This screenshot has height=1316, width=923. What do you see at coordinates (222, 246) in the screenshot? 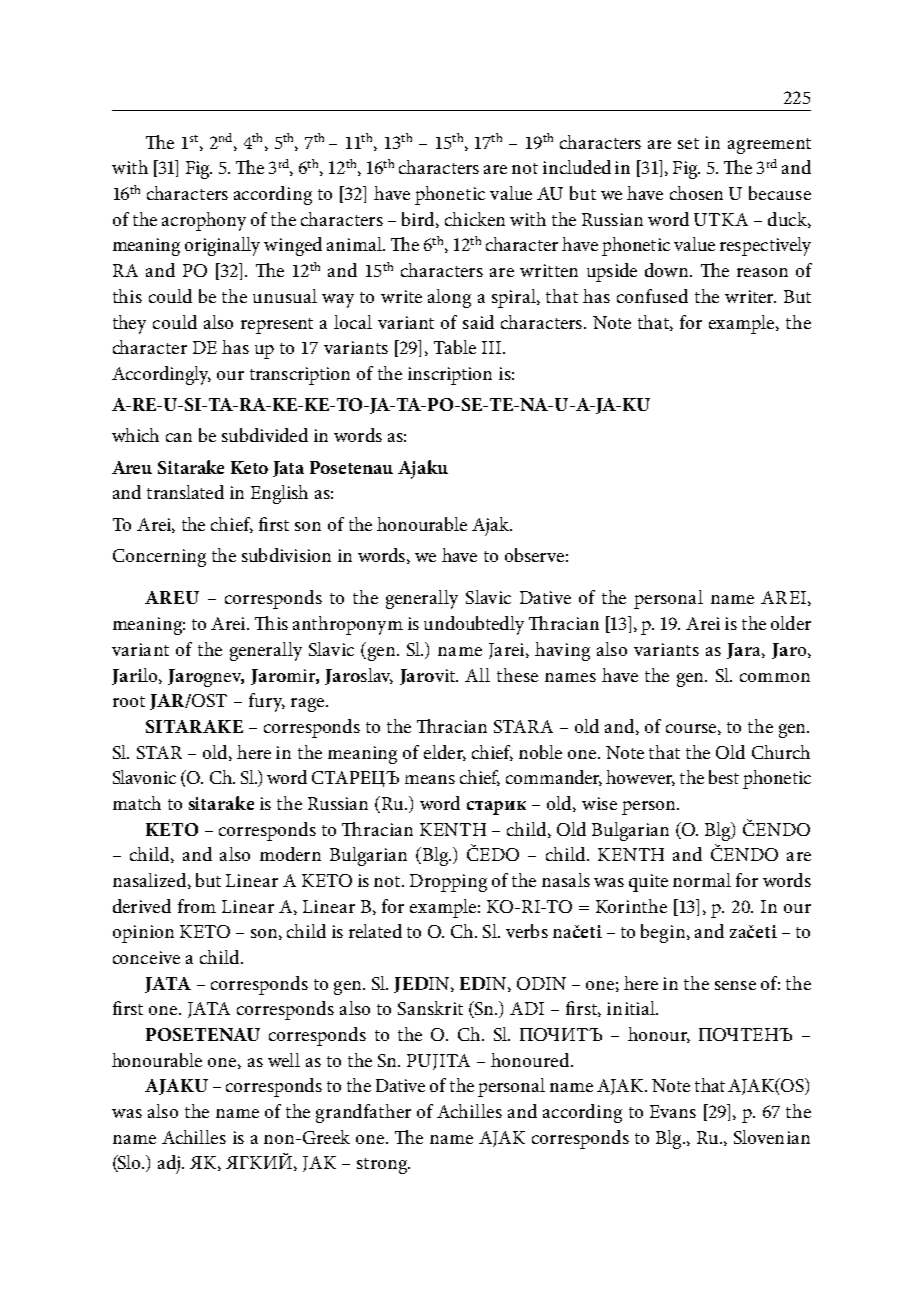
I see `originally` at bounding box center [222, 246].
